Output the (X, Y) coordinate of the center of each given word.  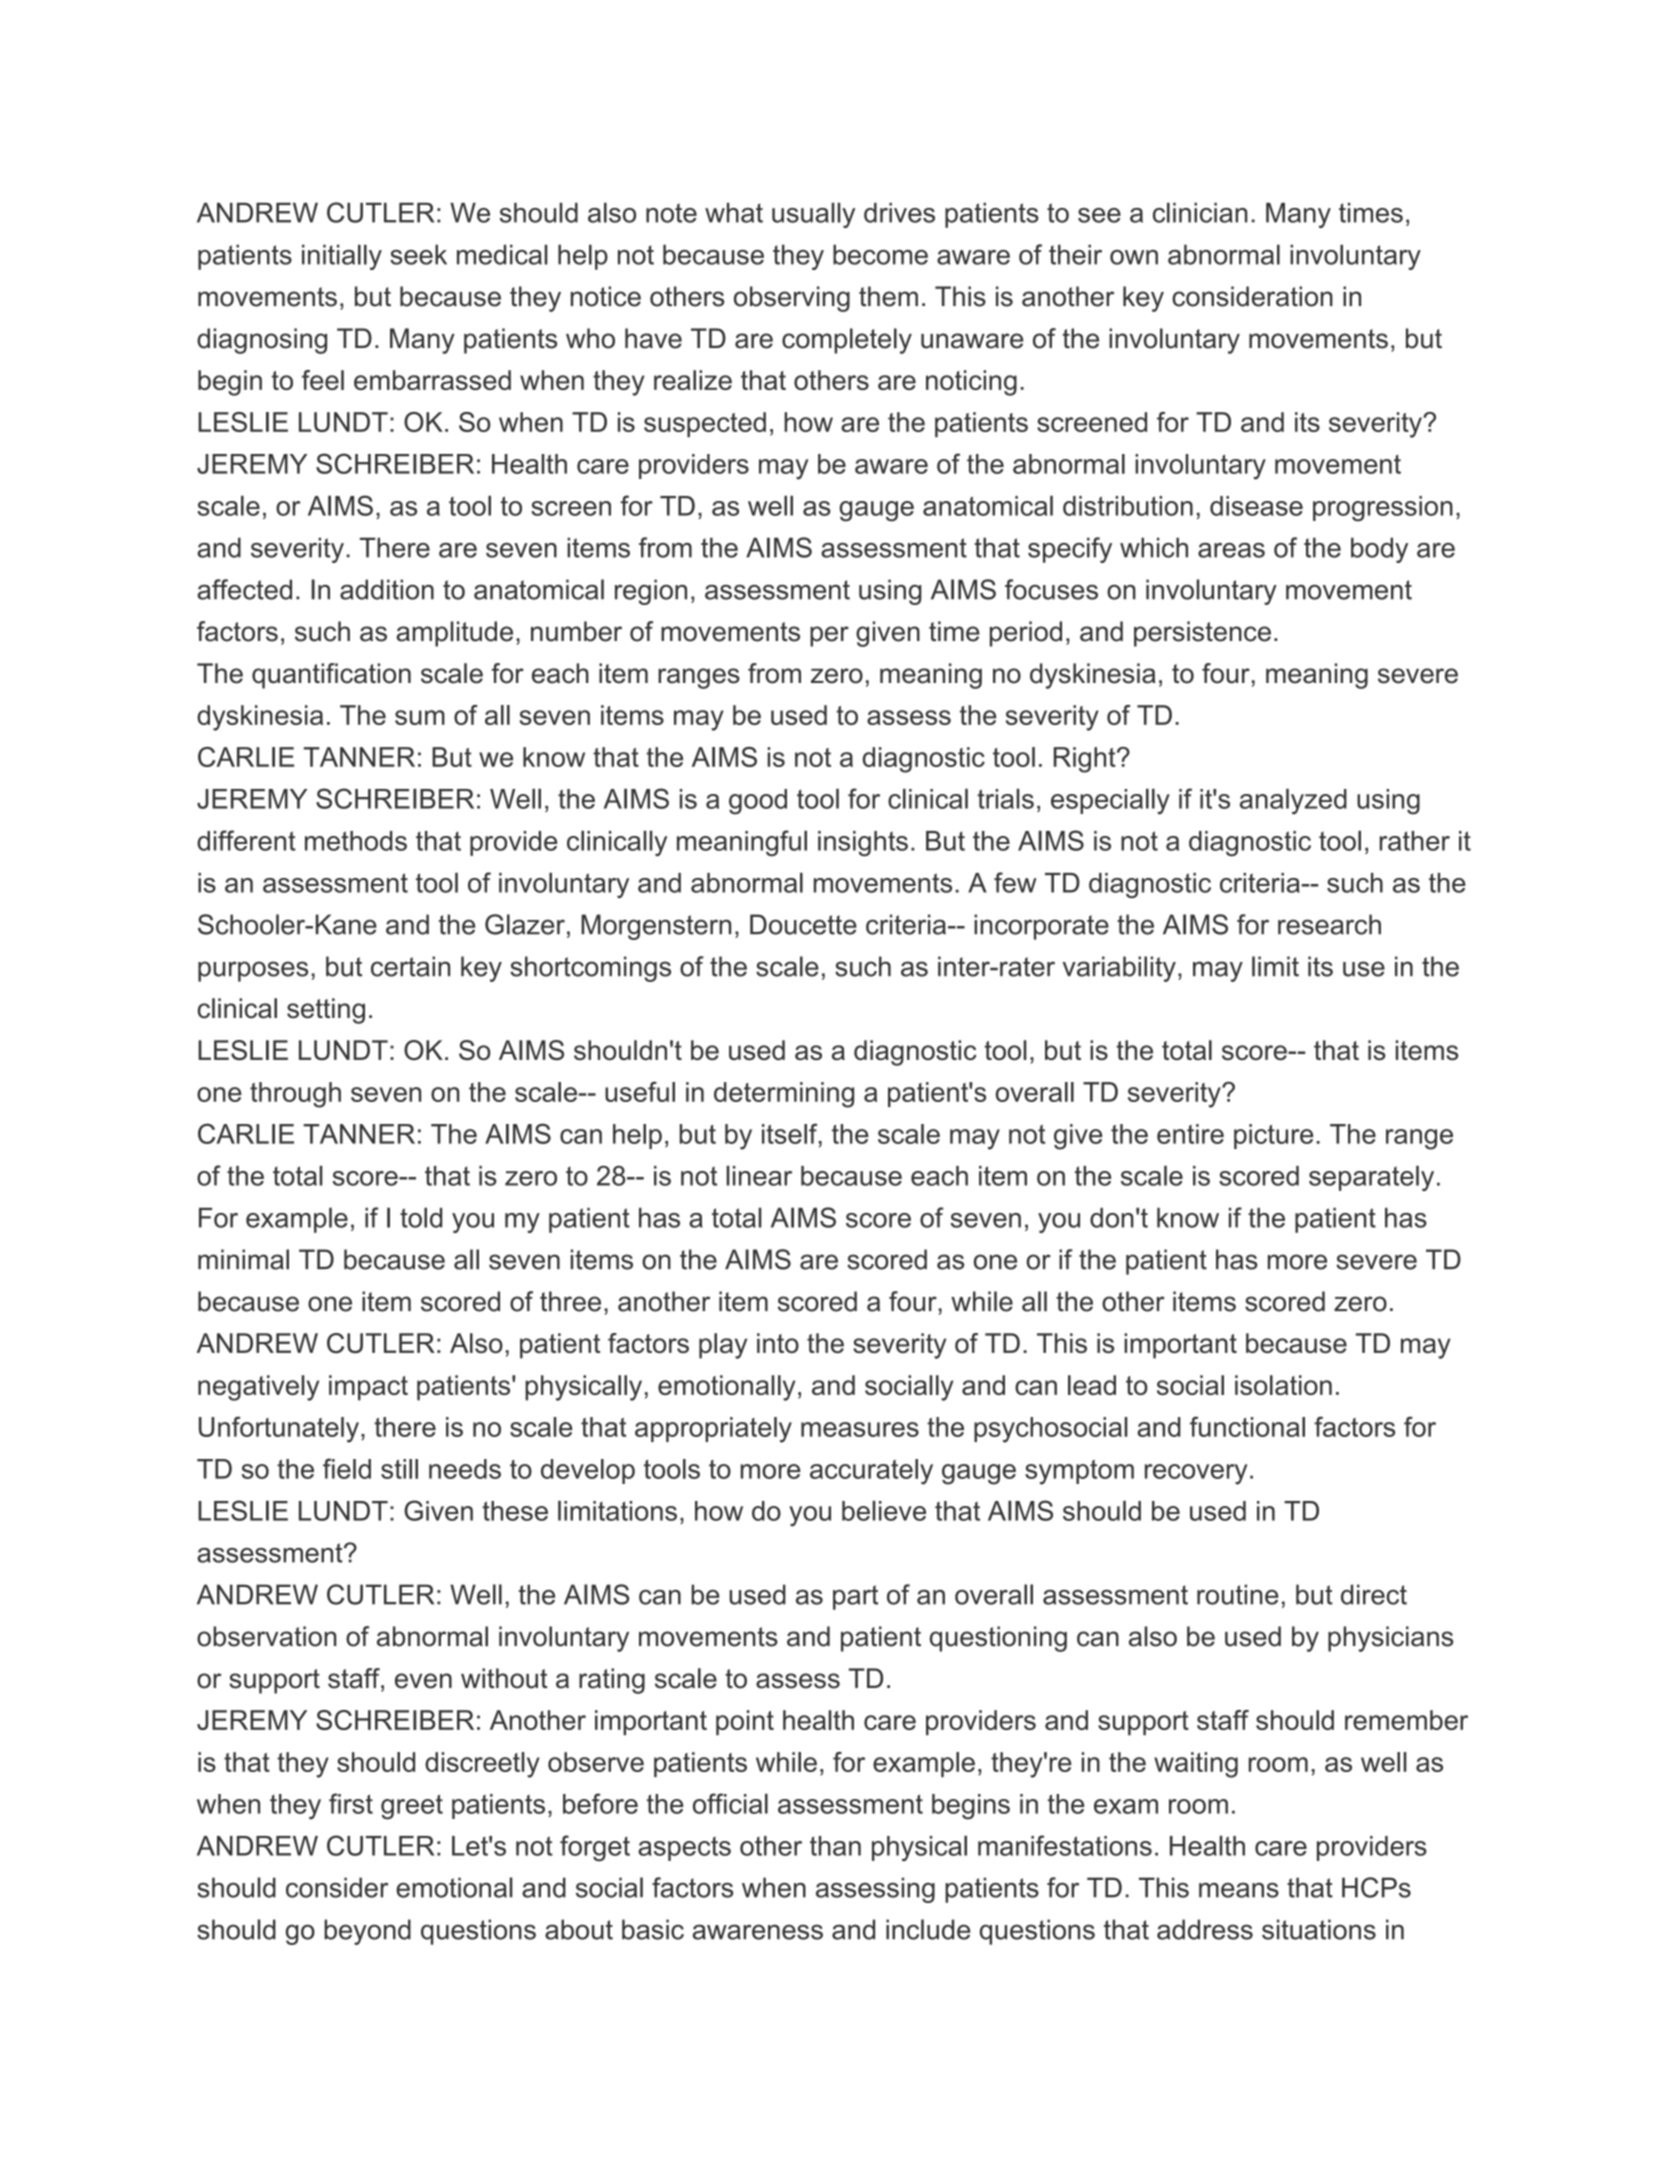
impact (368, 1388)
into (778, 1343)
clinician (1200, 212)
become (880, 254)
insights (863, 843)
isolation (1283, 1385)
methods (356, 841)
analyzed (1293, 801)
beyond (367, 1932)
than (835, 1846)
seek (418, 254)
